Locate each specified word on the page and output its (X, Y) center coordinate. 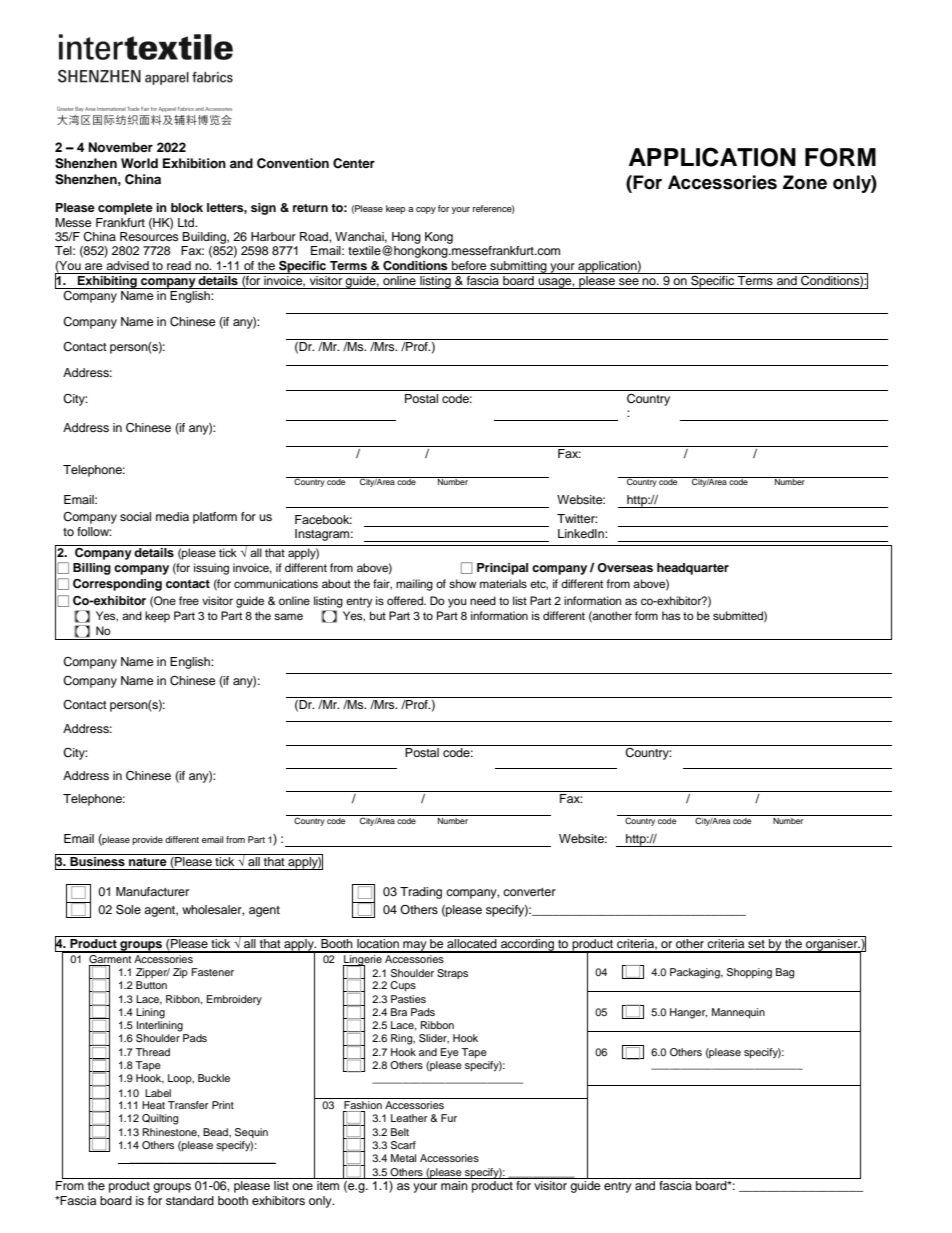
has (671, 615)
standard (190, 1200)
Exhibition (194, 163)
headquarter (693, 569)
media (172, 516)
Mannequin (738, 1013)
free (189, 600)
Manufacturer (152, 891)
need (483, 600)
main (454, 1185)
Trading (421, 893)
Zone (805, 182)
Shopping (749, 973)
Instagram (322, 535)
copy (426, 210)
